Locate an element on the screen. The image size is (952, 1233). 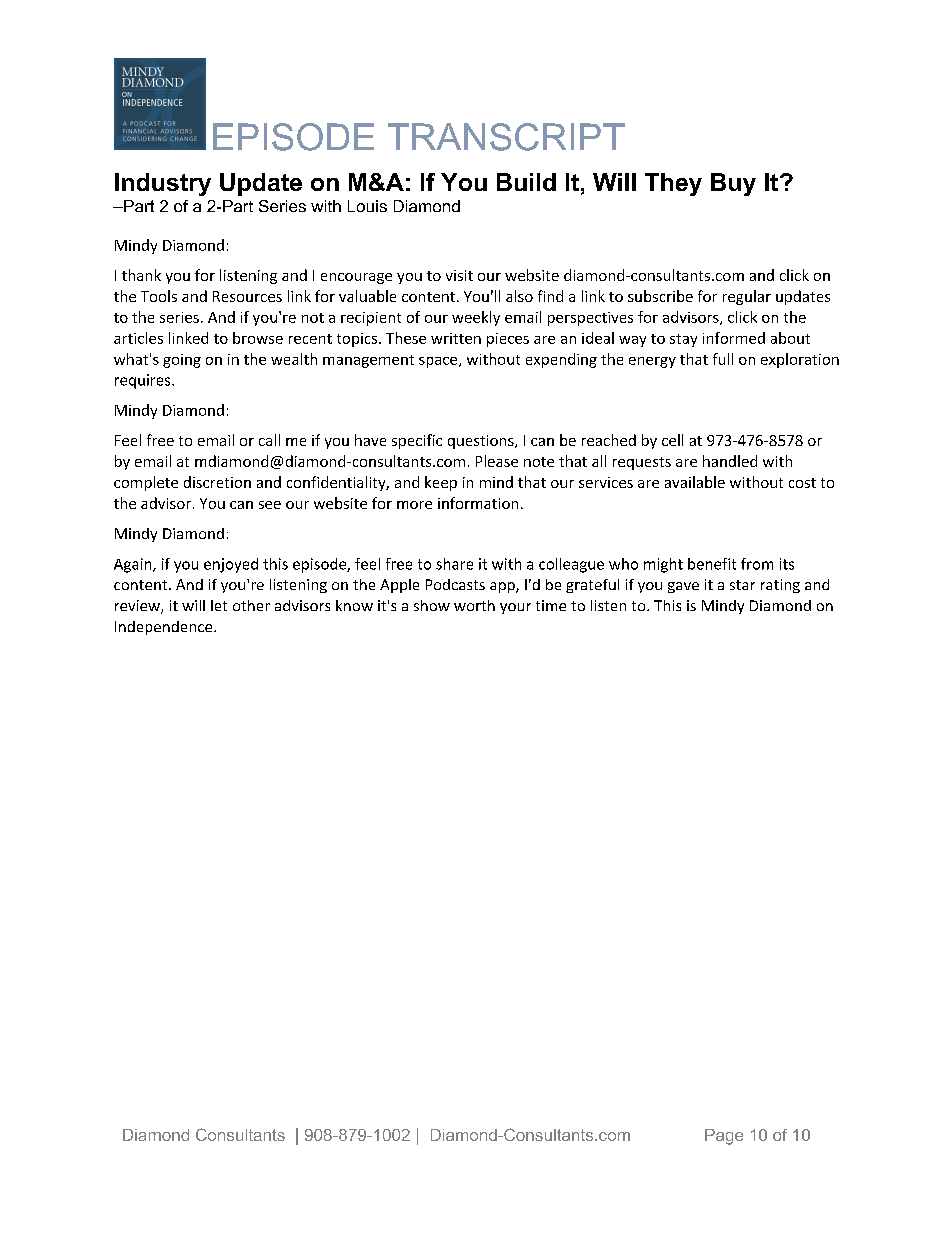
Independence is located at coordinates (165, 628).
